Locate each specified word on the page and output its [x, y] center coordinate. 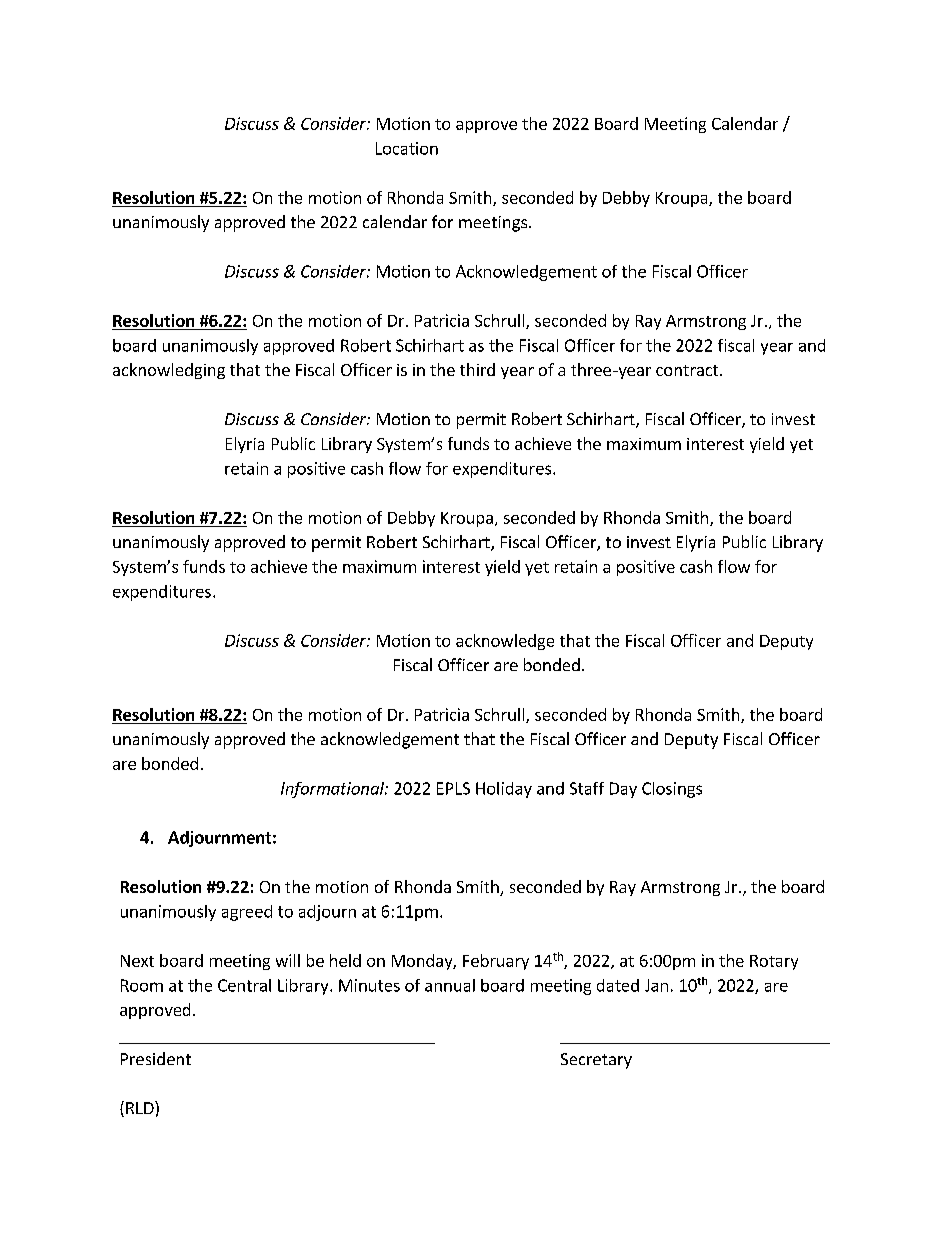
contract [688, 370]
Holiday [504, 790]
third [477, 369]
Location [407, 148]
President [156, 1058]
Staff [587, 788]
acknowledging [169, 371]
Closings [672, 790]
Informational [333, 790]
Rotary [774, 962]
